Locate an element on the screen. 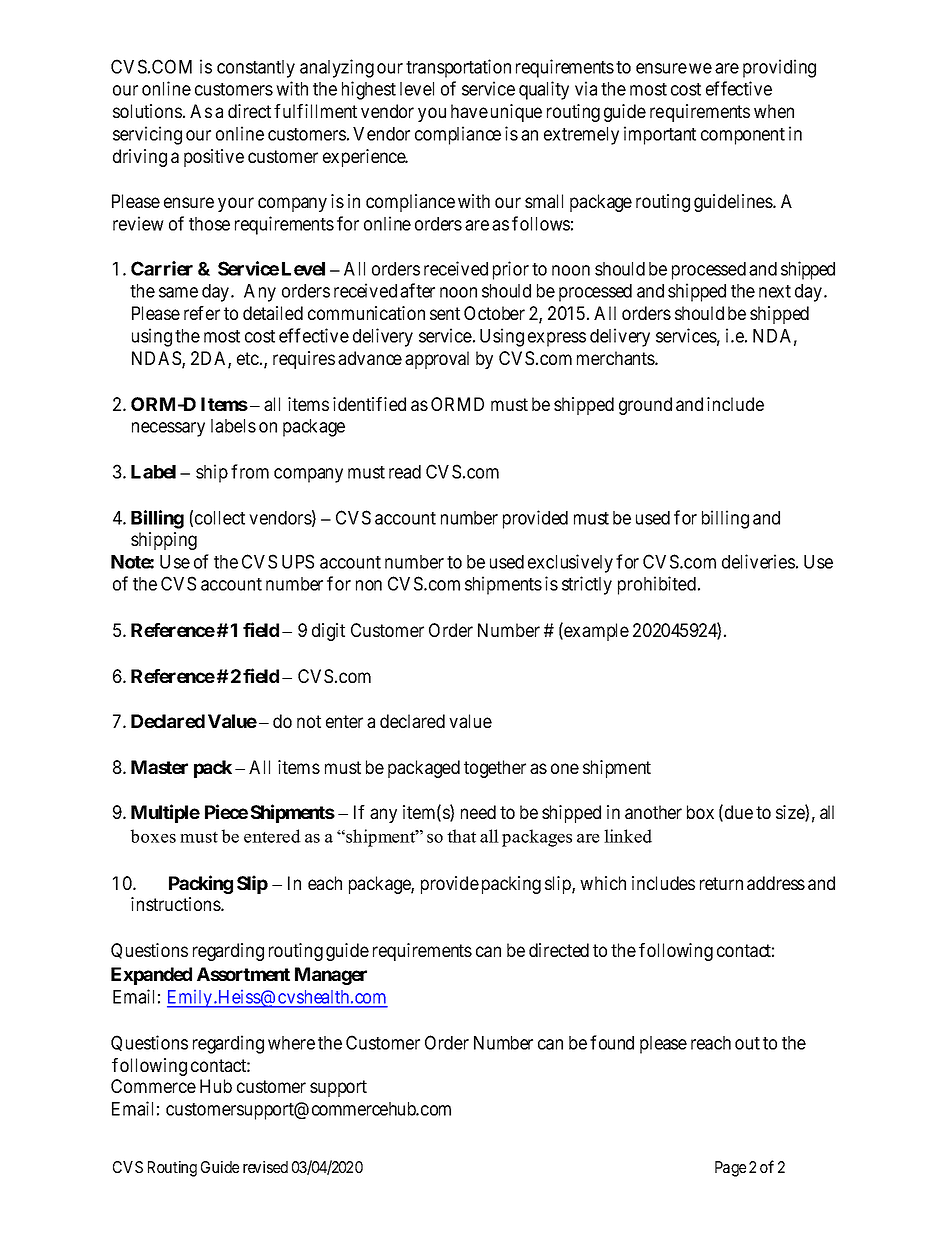 Image resolution: width=952 pixels, height=1233 pixels. Multiple is located at coordinates (165, 813).
